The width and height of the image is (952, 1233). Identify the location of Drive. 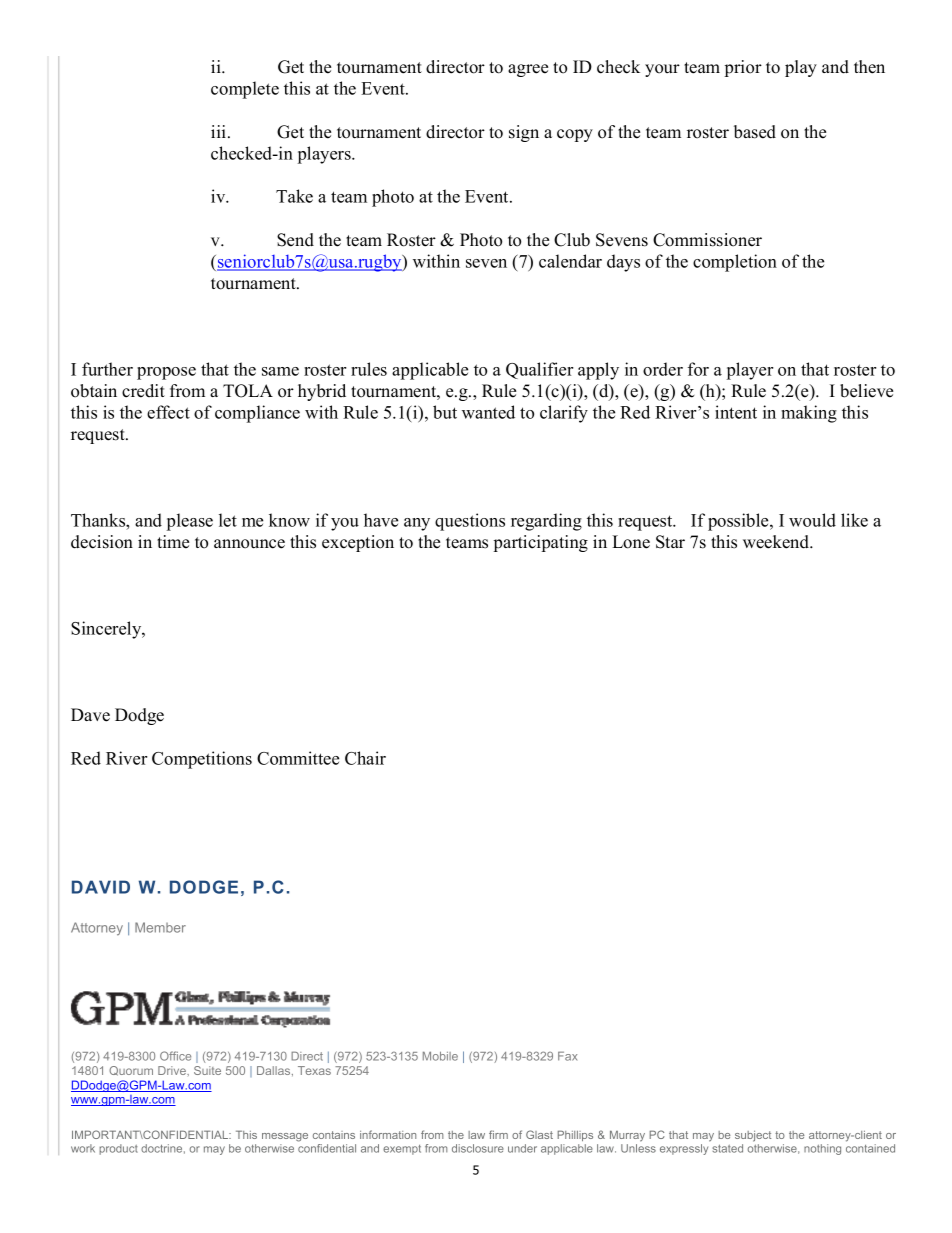
(173, 1070).
